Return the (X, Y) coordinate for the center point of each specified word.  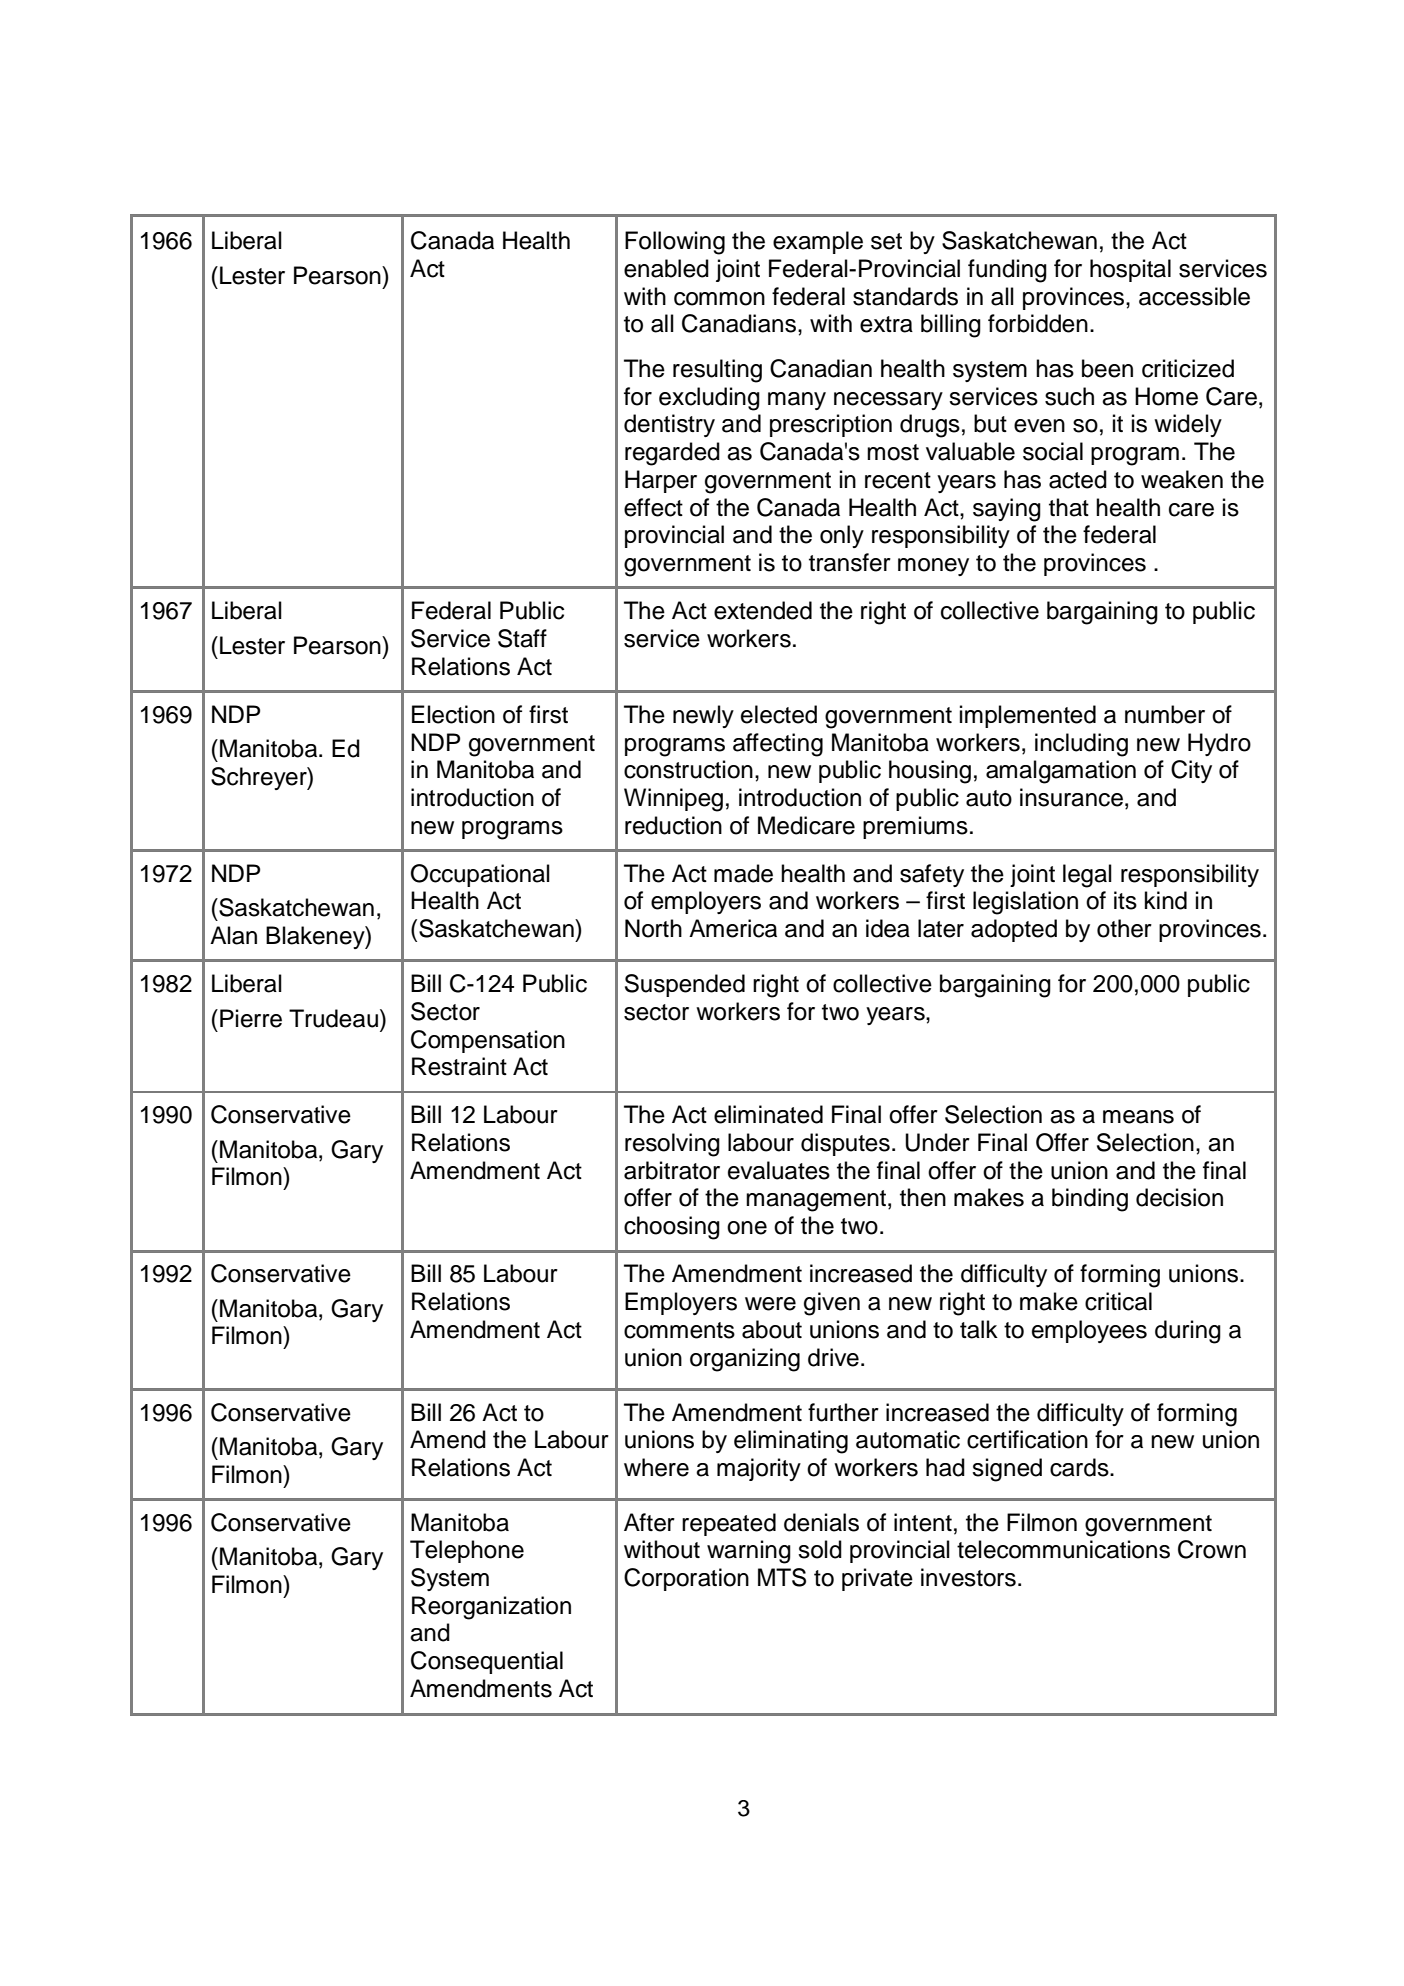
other (1124, 928)
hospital (1130, 270)
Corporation (686, 1579)
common (719, 299)
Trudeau (333, 1018)
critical (1118, 1301)
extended (763, 610)
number (1165, 714)
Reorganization (491, 1608)
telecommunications (1063, 1549)
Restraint (459, 1066)
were (770, 1304)
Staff (522, 638)
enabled (666, 268)
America (733, 928)
